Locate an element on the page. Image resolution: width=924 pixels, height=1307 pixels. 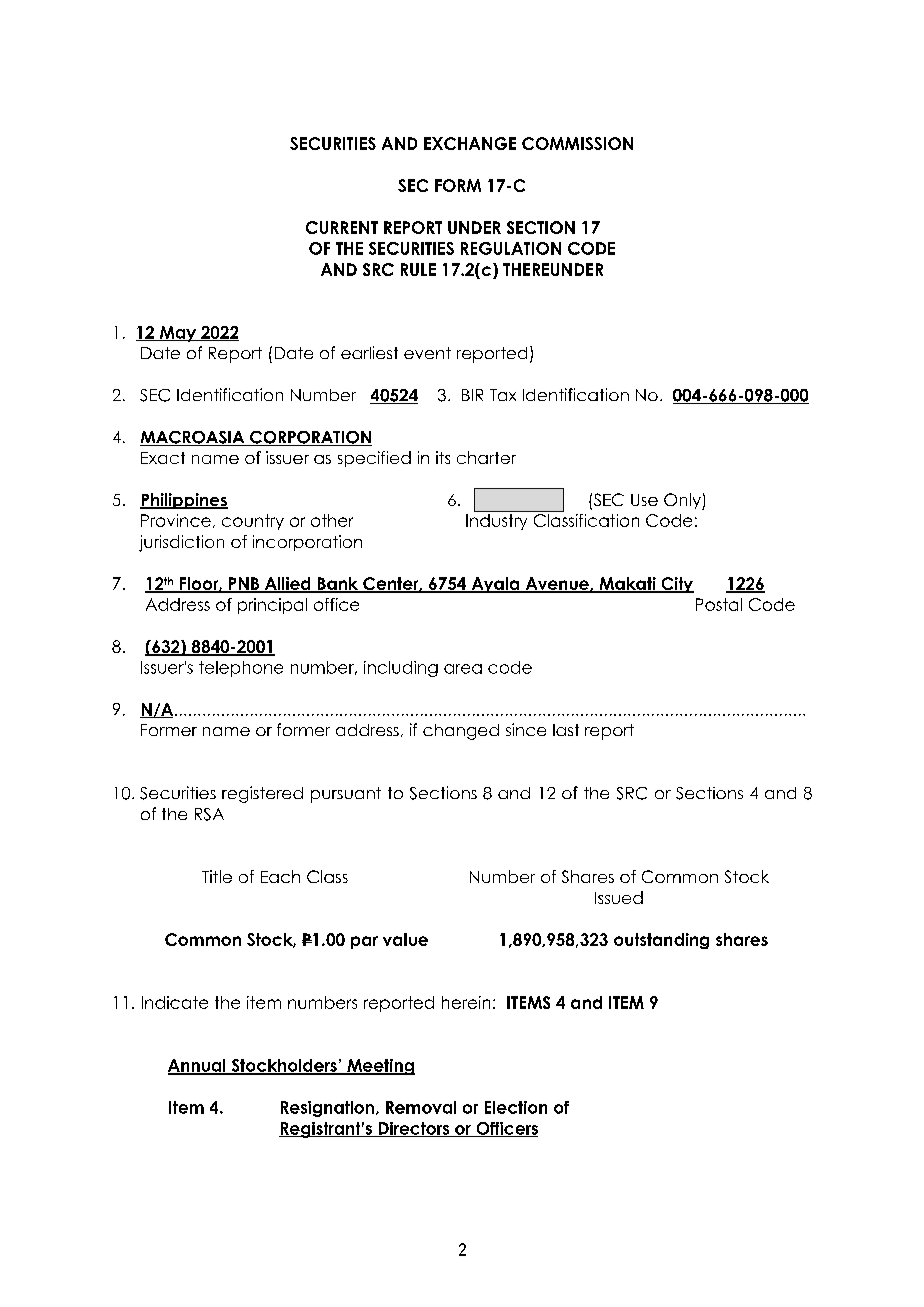
Philippines is located at coordinates (184, 501).
